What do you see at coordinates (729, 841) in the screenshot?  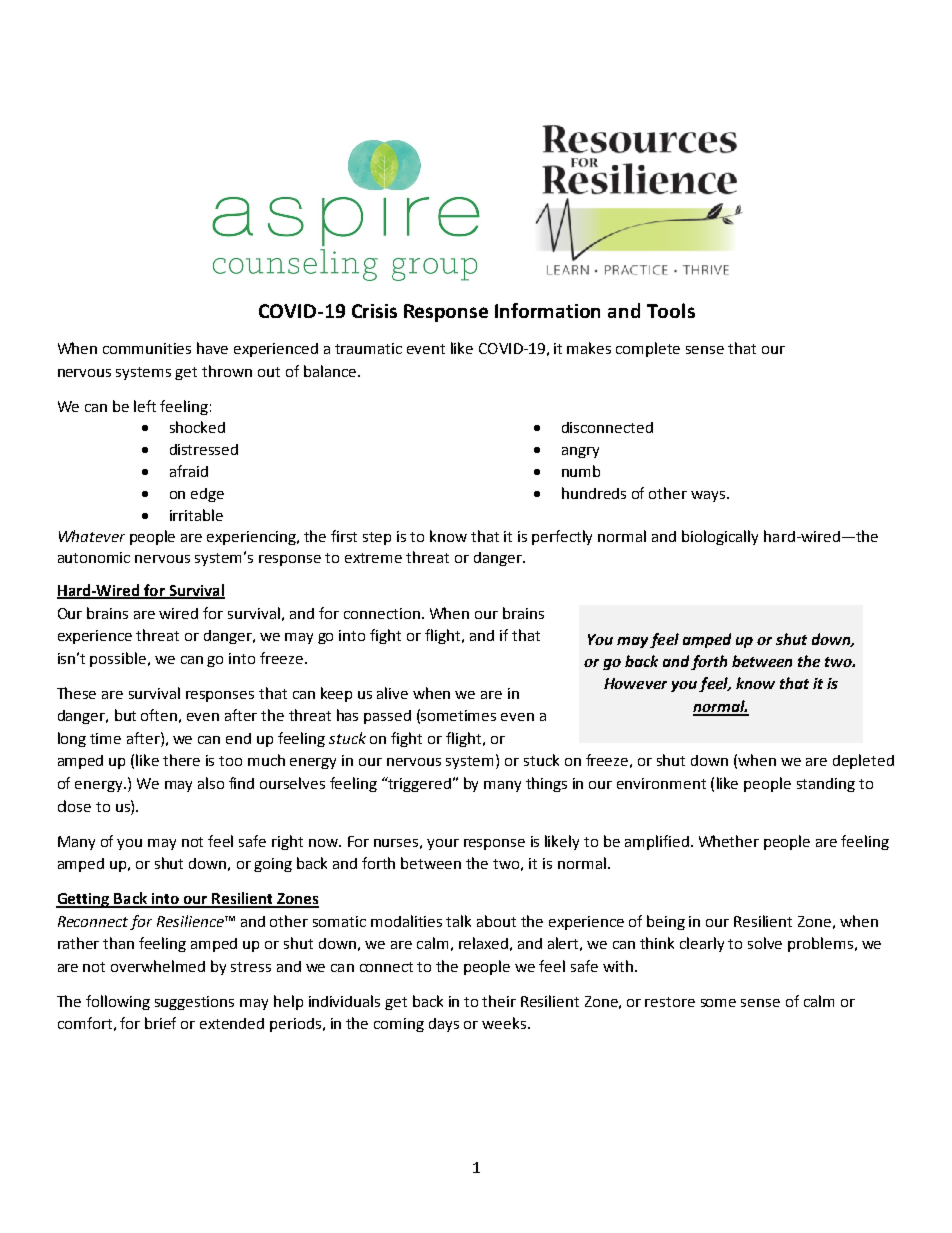 I see `Whether` at bounding box center [729, 841].
